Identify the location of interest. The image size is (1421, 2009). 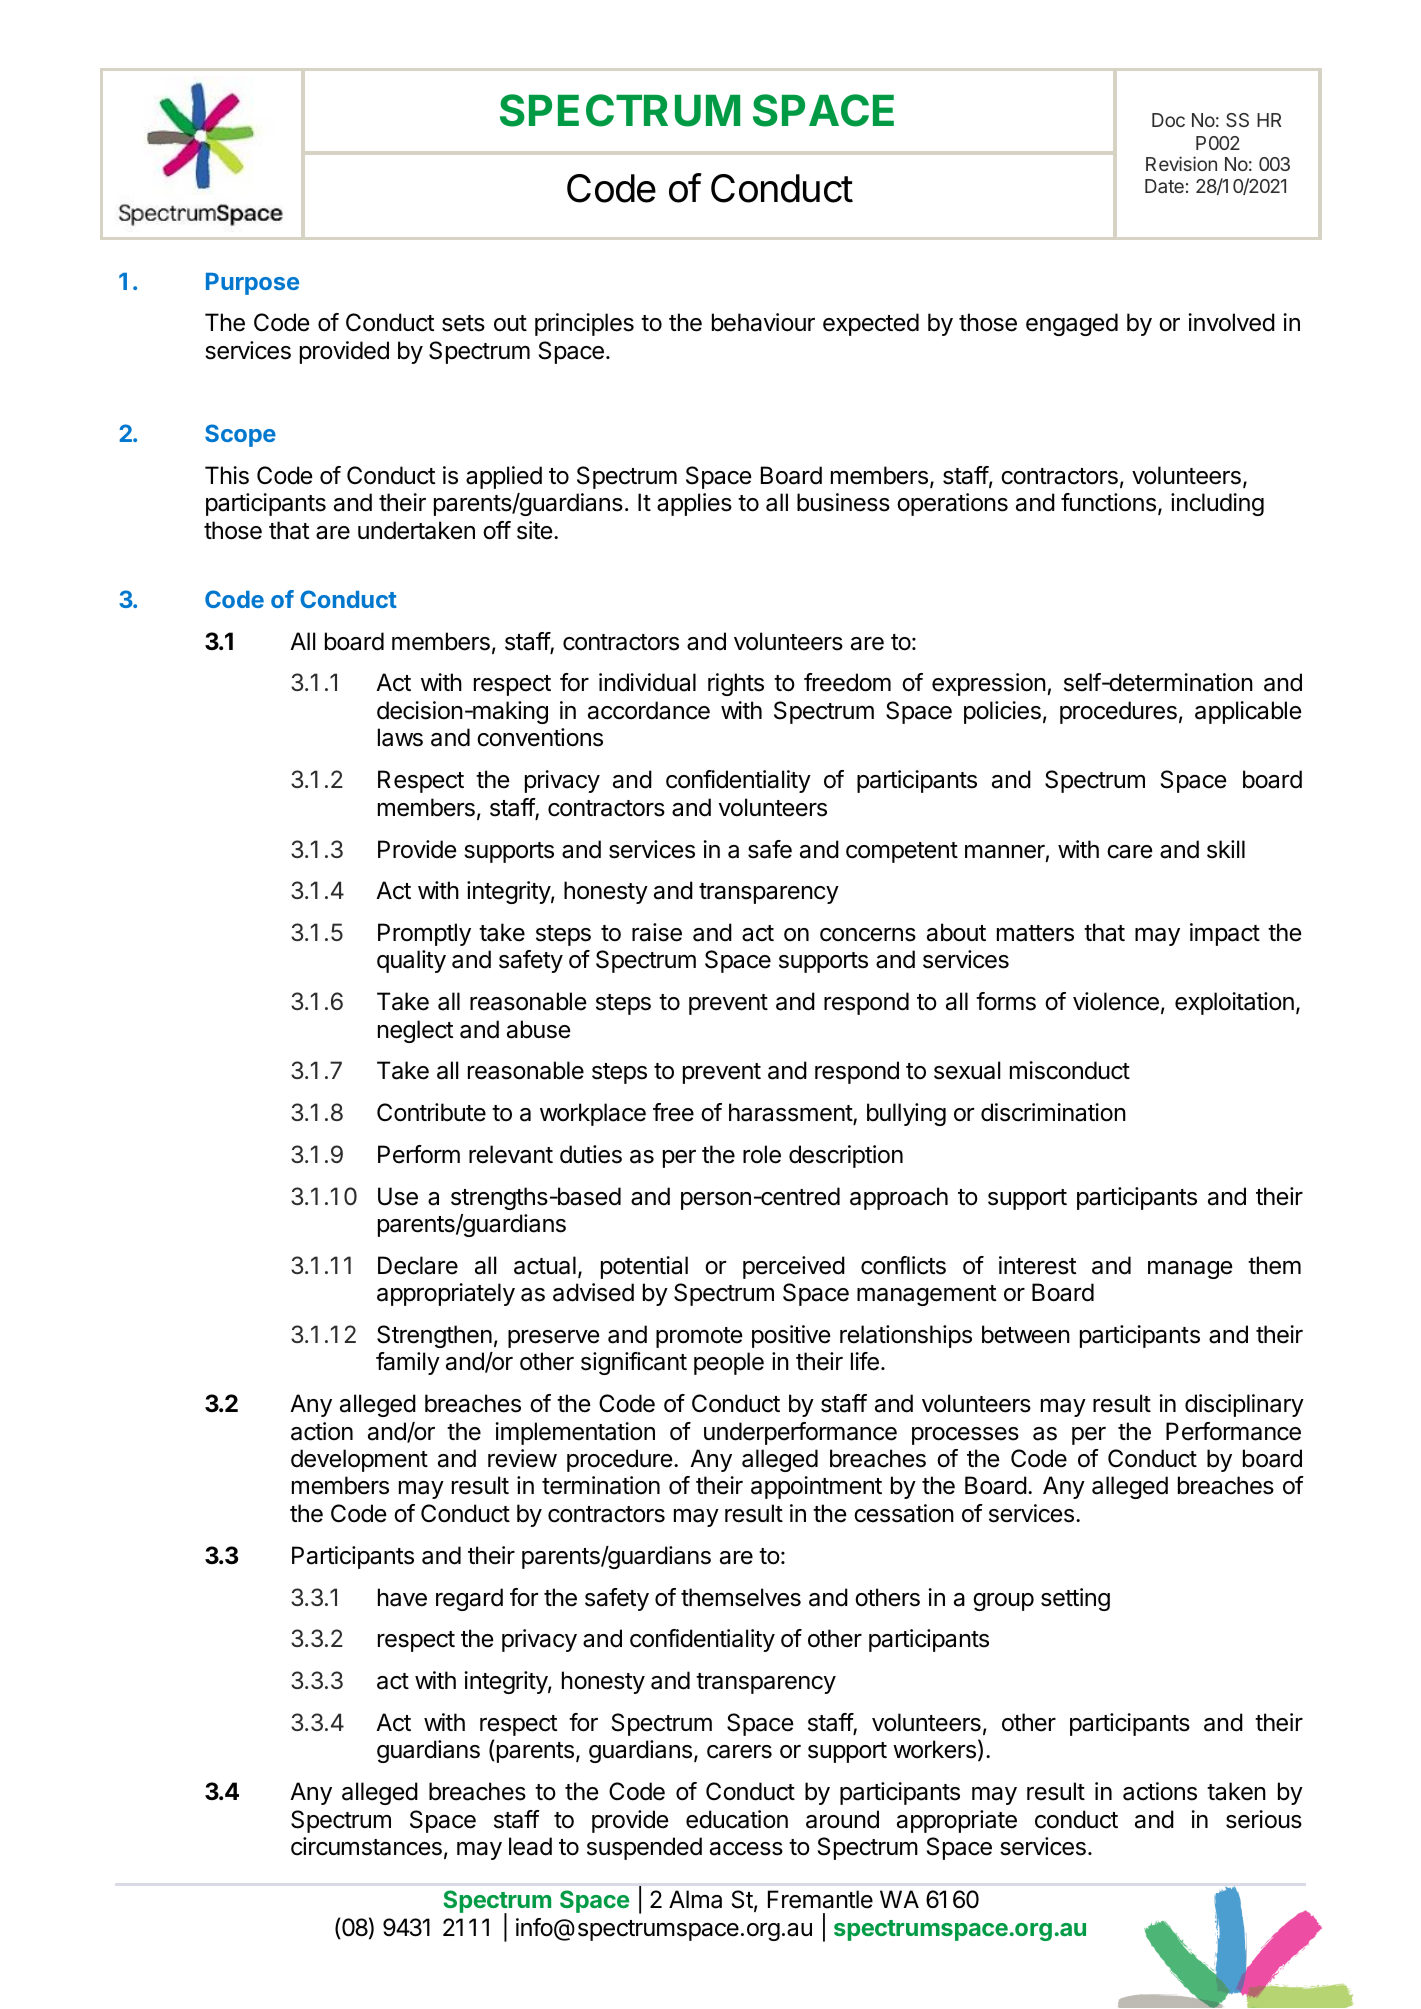
(1037, 1265).
